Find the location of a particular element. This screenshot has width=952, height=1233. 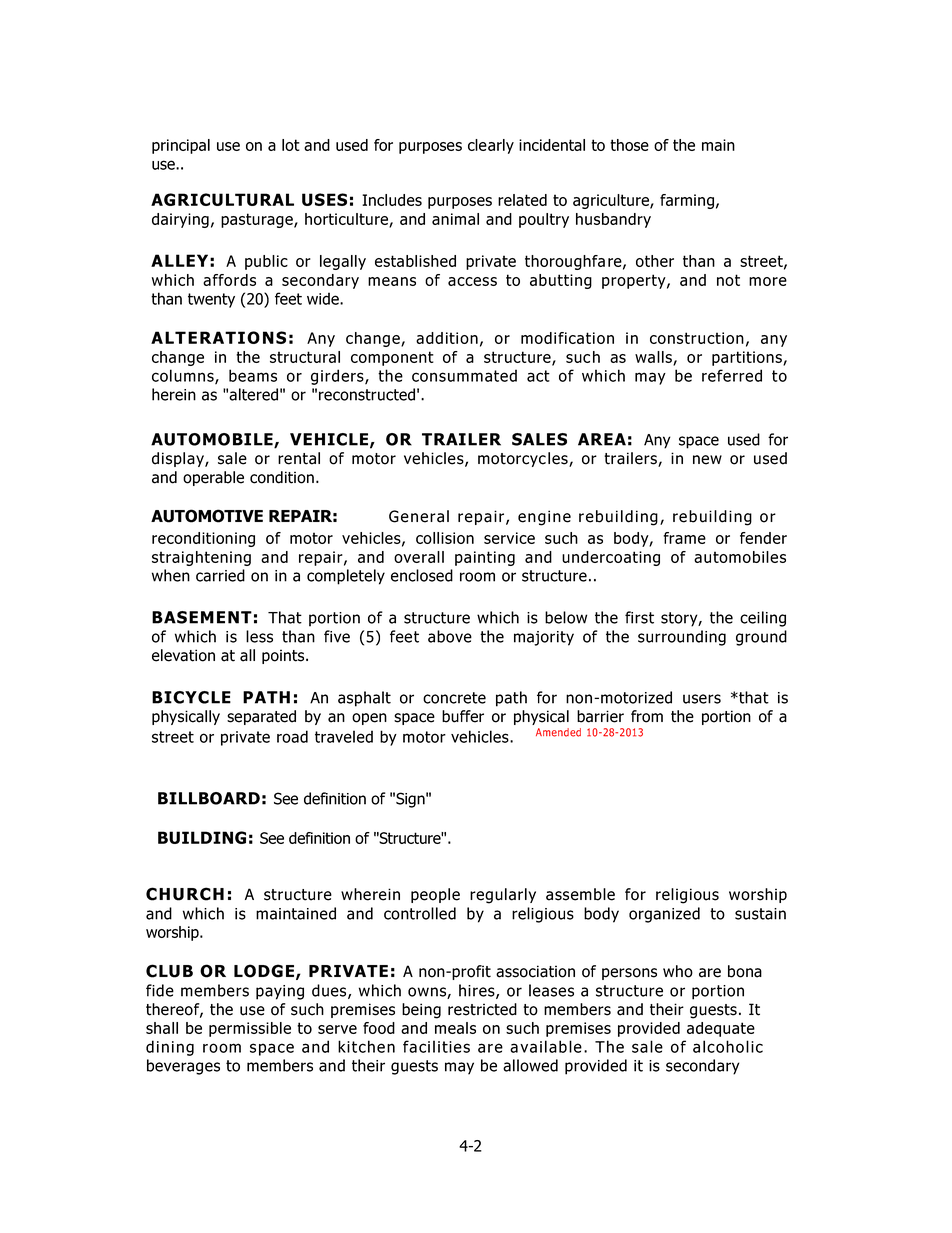

people is located at coordinates (435, 895).
